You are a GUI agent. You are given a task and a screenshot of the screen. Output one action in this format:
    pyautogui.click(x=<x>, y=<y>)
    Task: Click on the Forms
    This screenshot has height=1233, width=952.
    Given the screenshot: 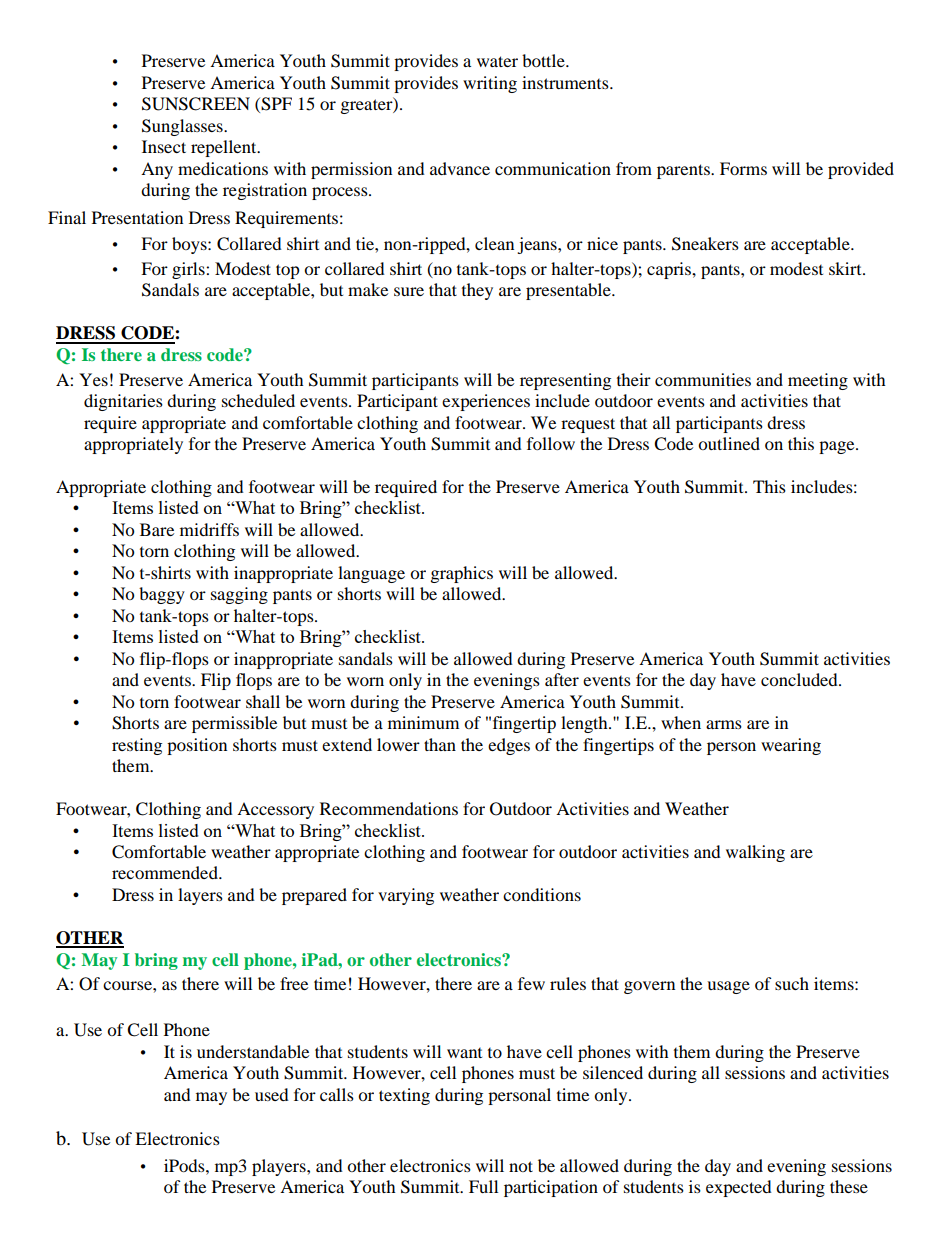 What is the action you would take?
    pyautogui.click(x=743, y=168)
